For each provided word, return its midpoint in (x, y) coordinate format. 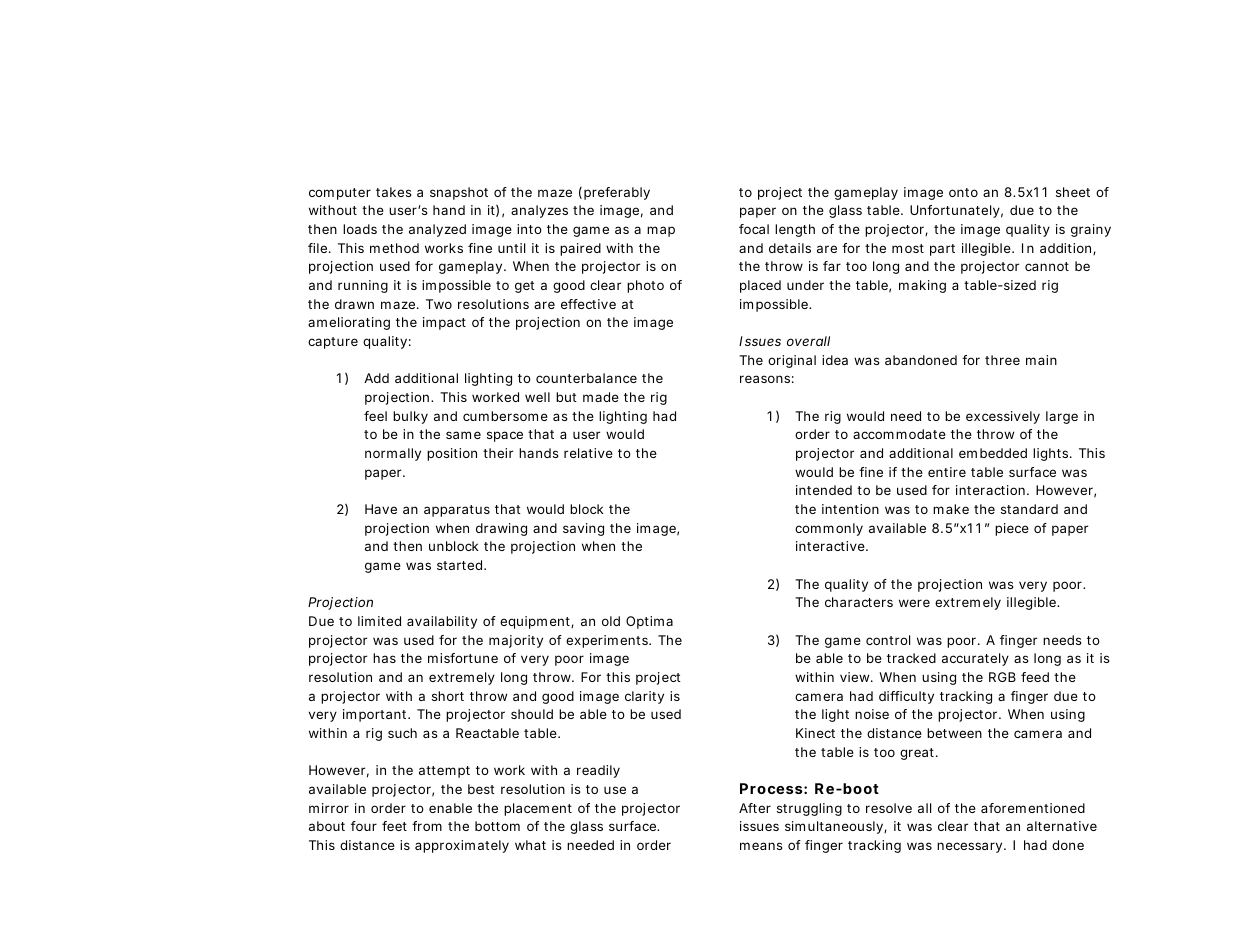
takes (394, 192)
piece (1012, 529)
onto (963, 192)
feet (394, 826)
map (661, 231)
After (755, 808)
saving (583, 529)
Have (381, 509)
